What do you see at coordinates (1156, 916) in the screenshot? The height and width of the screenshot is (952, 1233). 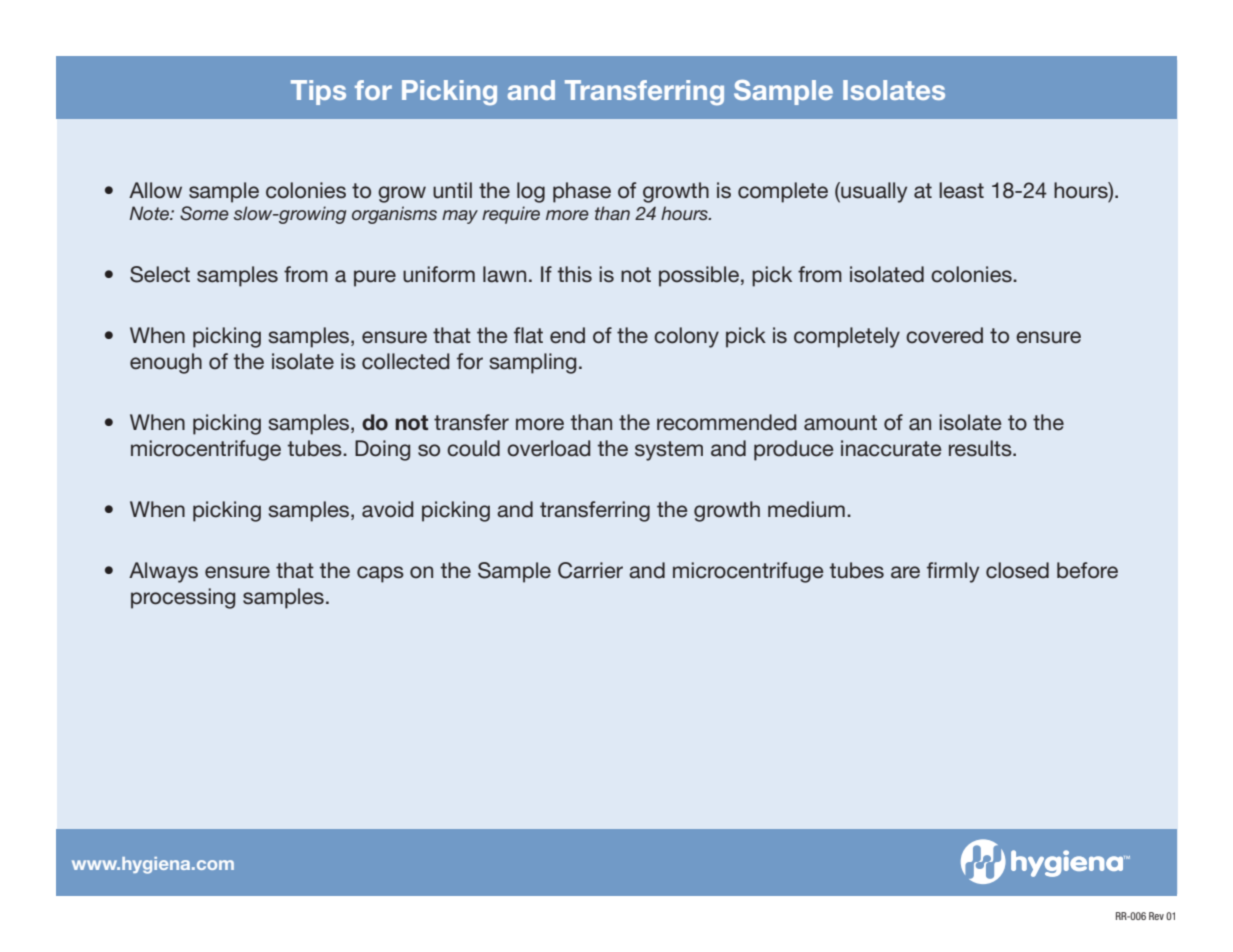 I see `Rev` at bounding box center [1156, 916].
